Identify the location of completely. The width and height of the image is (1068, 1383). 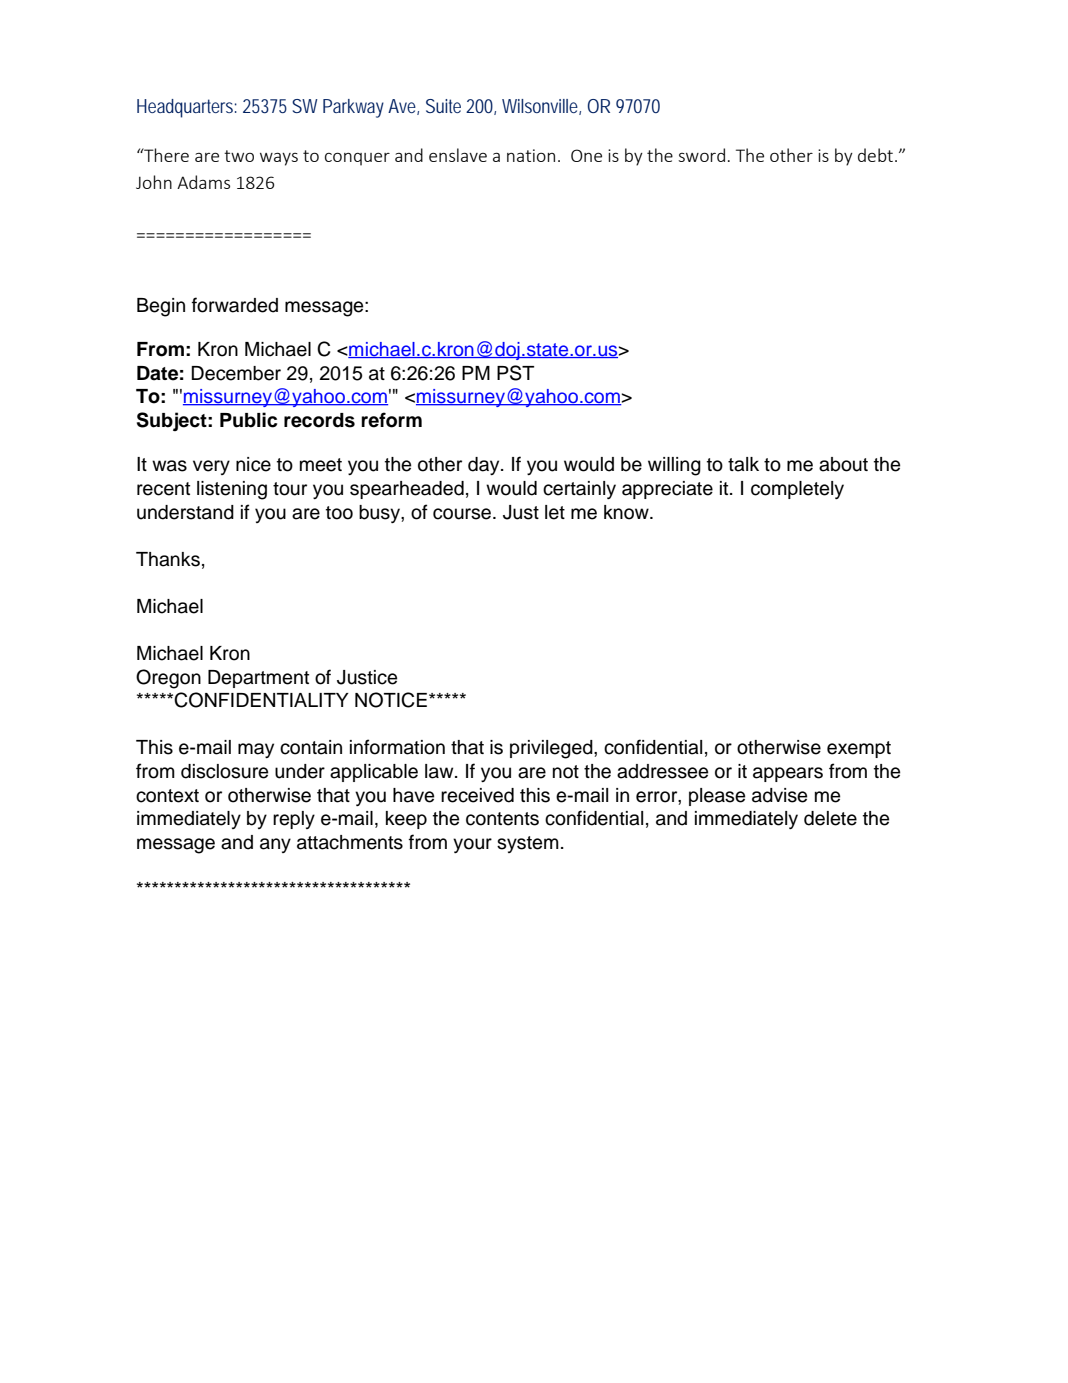
(797, 490).
